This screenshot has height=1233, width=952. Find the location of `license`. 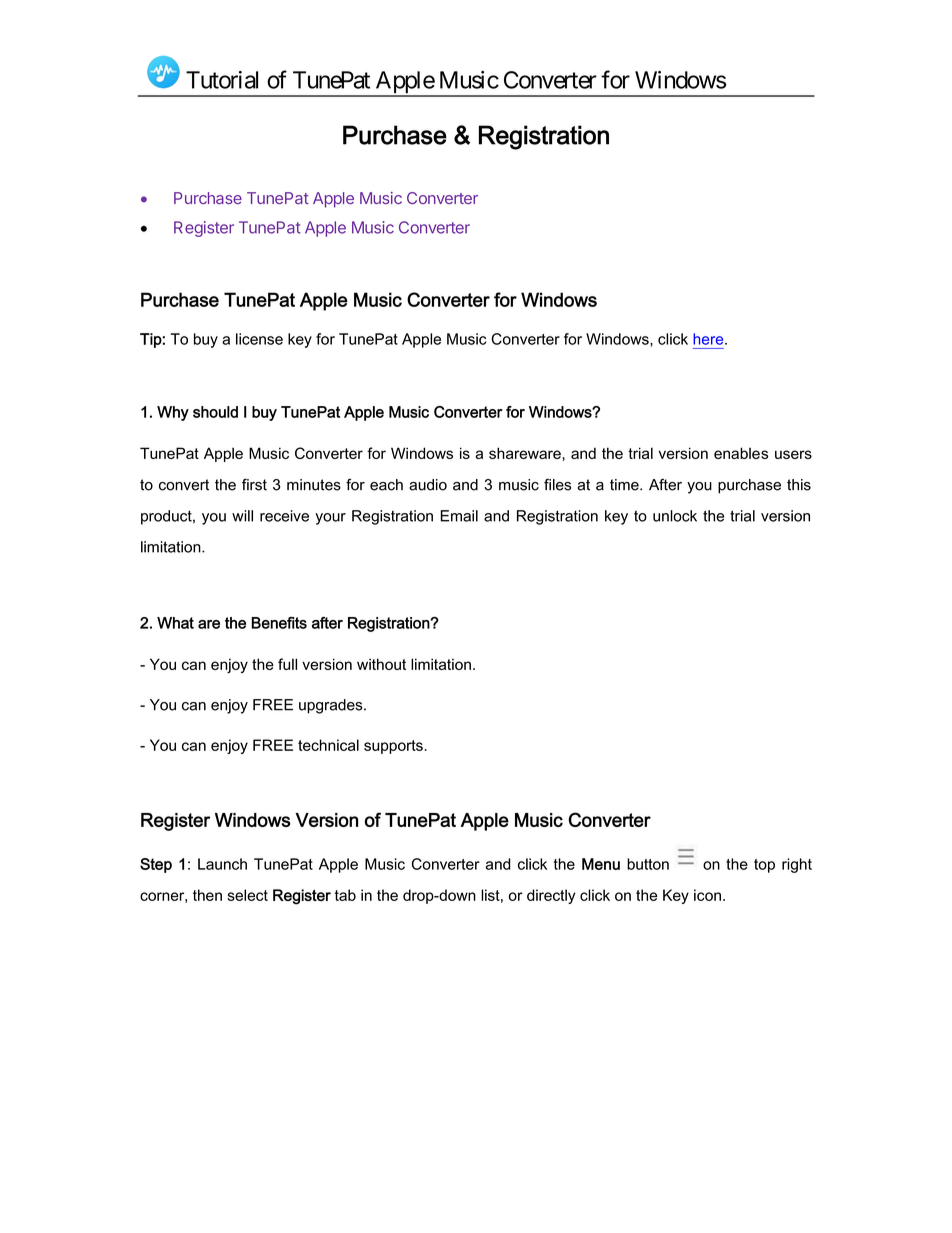

license is located at coordinates (259, 339).
